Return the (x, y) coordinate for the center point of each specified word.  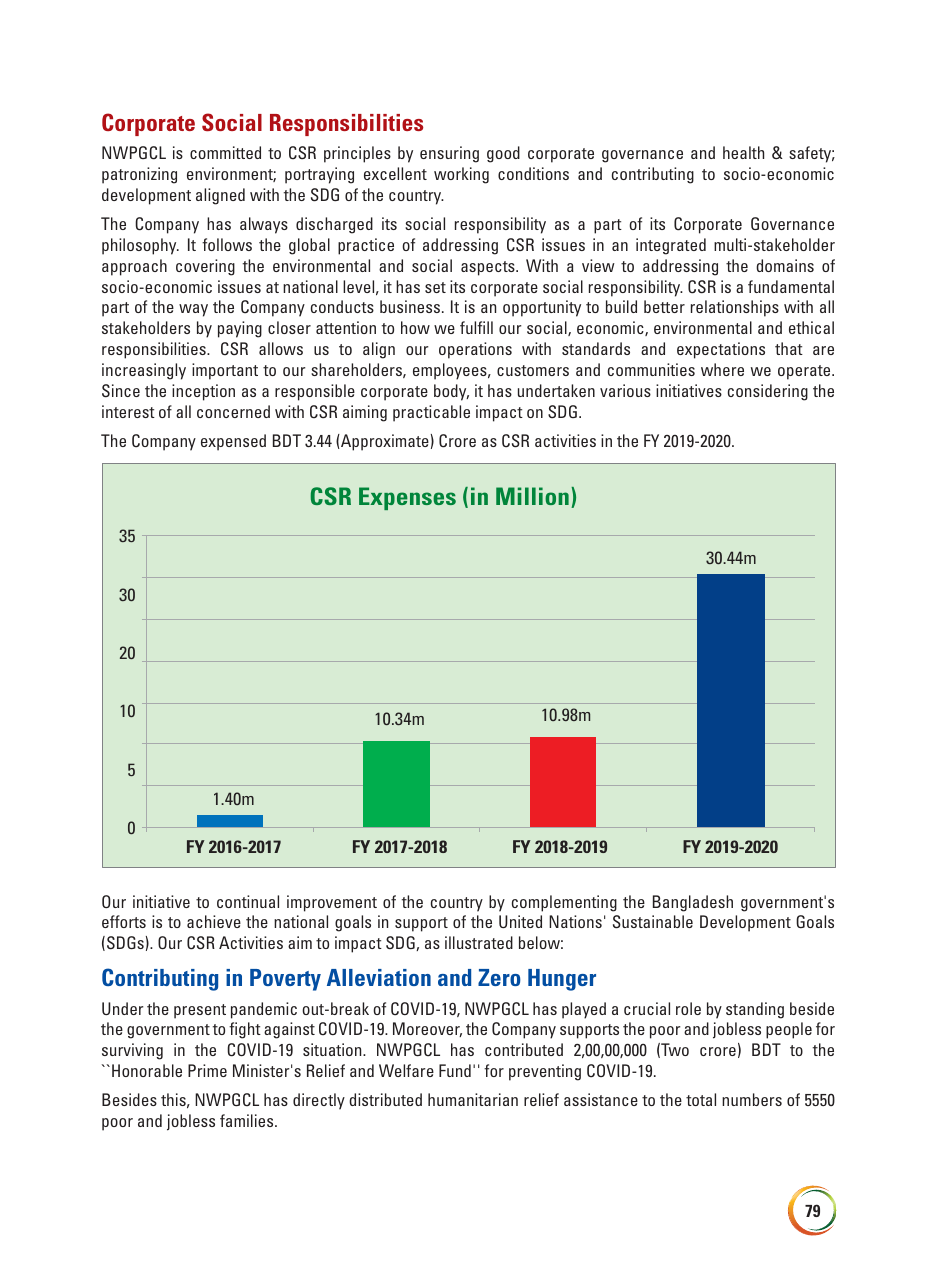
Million (532, 496)
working (461, 175)
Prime (207, 1070)
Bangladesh (693, 903)
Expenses (407, 498)
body (451, 392)
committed (225, 152)
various (625, 390)
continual (248, 901)
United (520, 921)
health (743, 152)
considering (768, 392)
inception (203, 392)
